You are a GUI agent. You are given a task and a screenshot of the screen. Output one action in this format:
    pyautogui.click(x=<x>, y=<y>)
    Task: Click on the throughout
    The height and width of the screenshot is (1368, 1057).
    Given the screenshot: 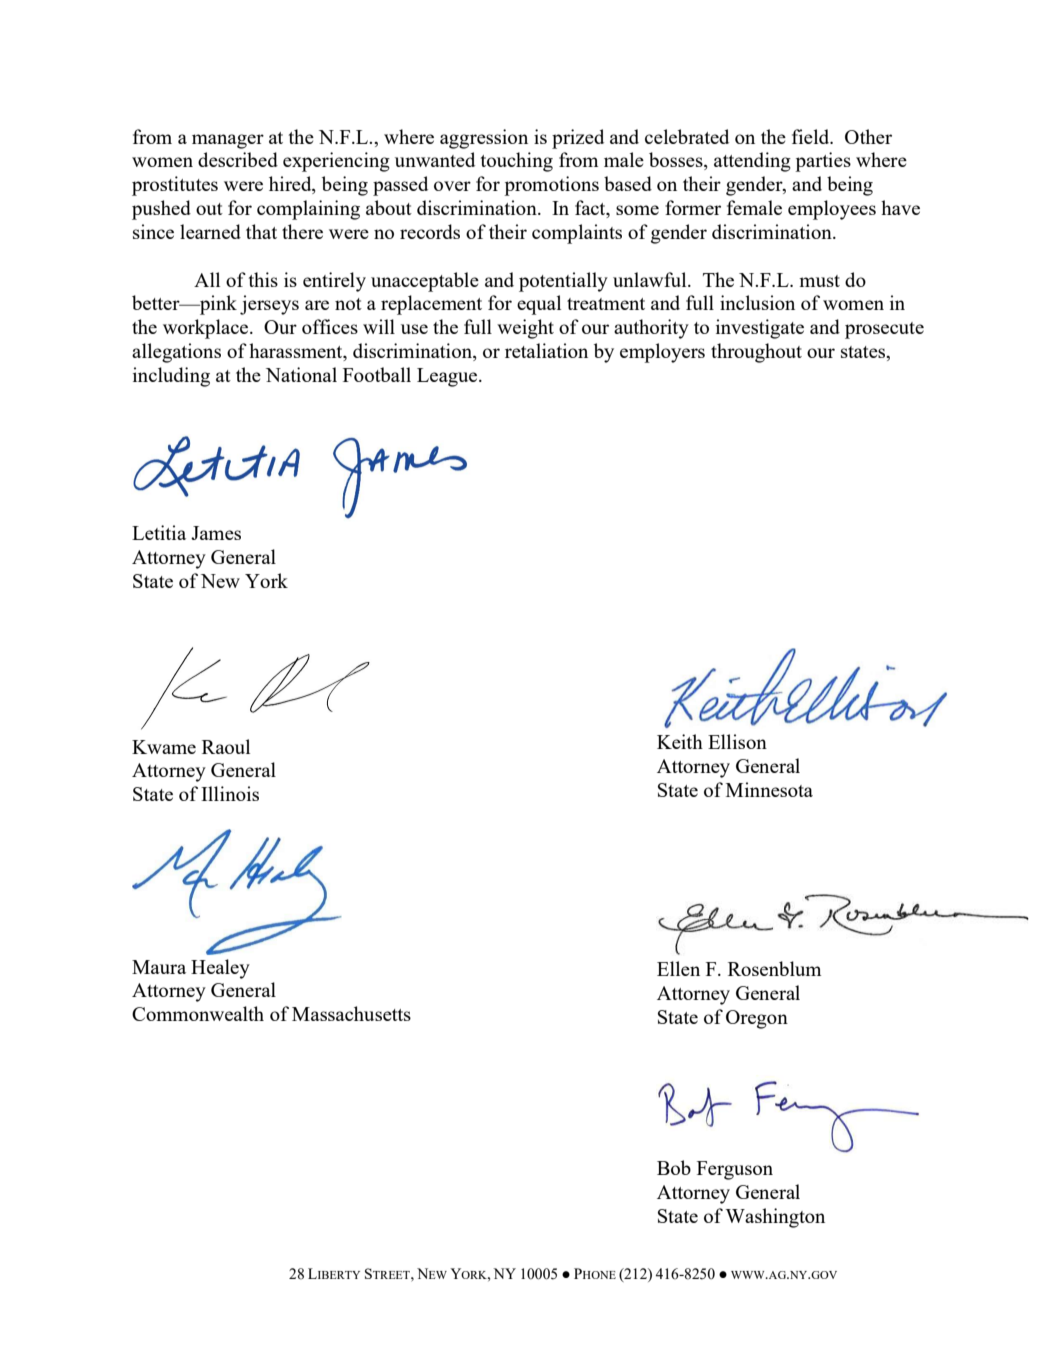 What is the action you would take?
    pyautogui.click(x=756, y=353)
